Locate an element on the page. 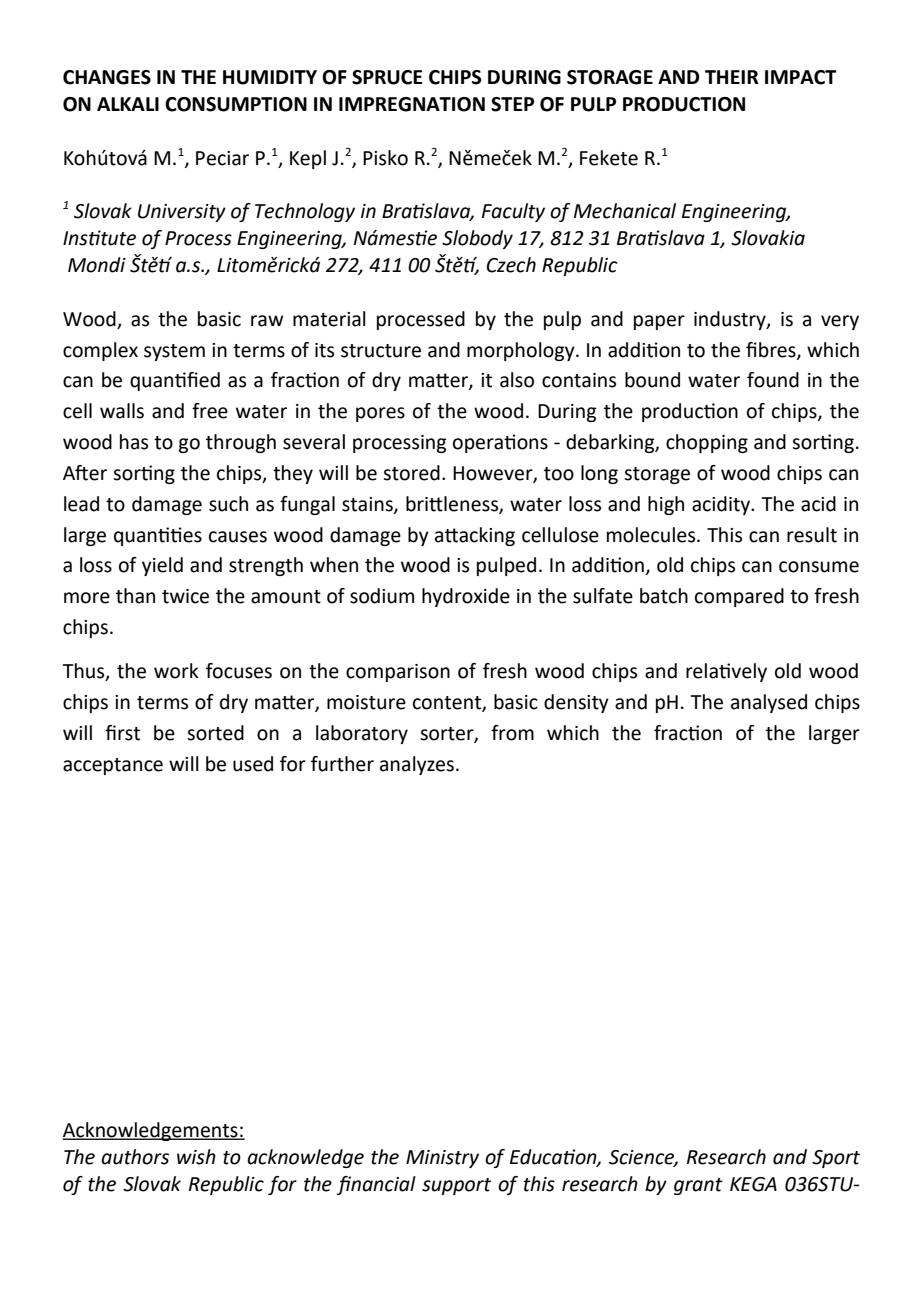 This page has height=1311, width=924. IMPREGNATION is located at coordinates (412, 104).
